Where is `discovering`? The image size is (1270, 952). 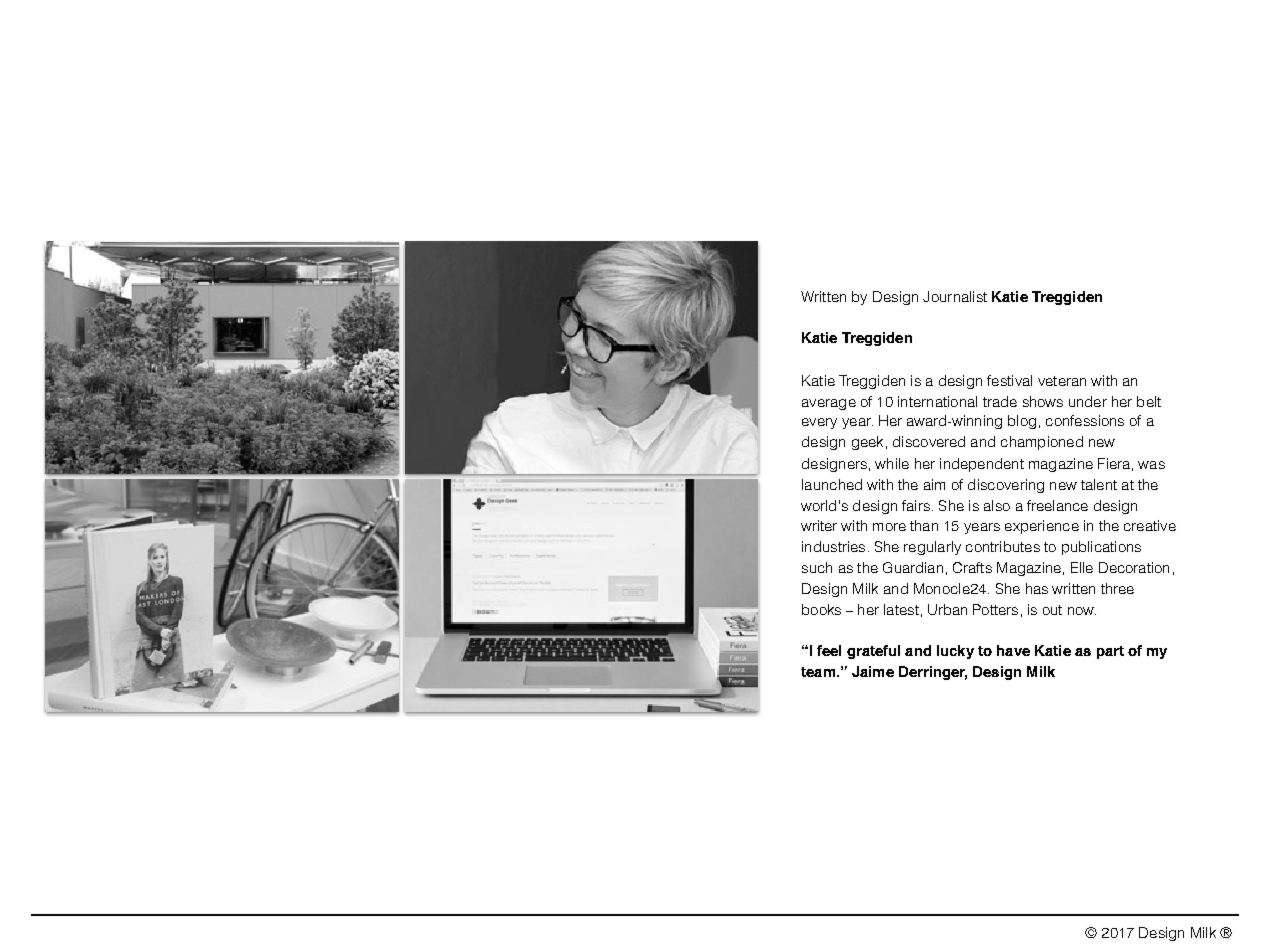 discovering is located at coordinates (1006, 486).
